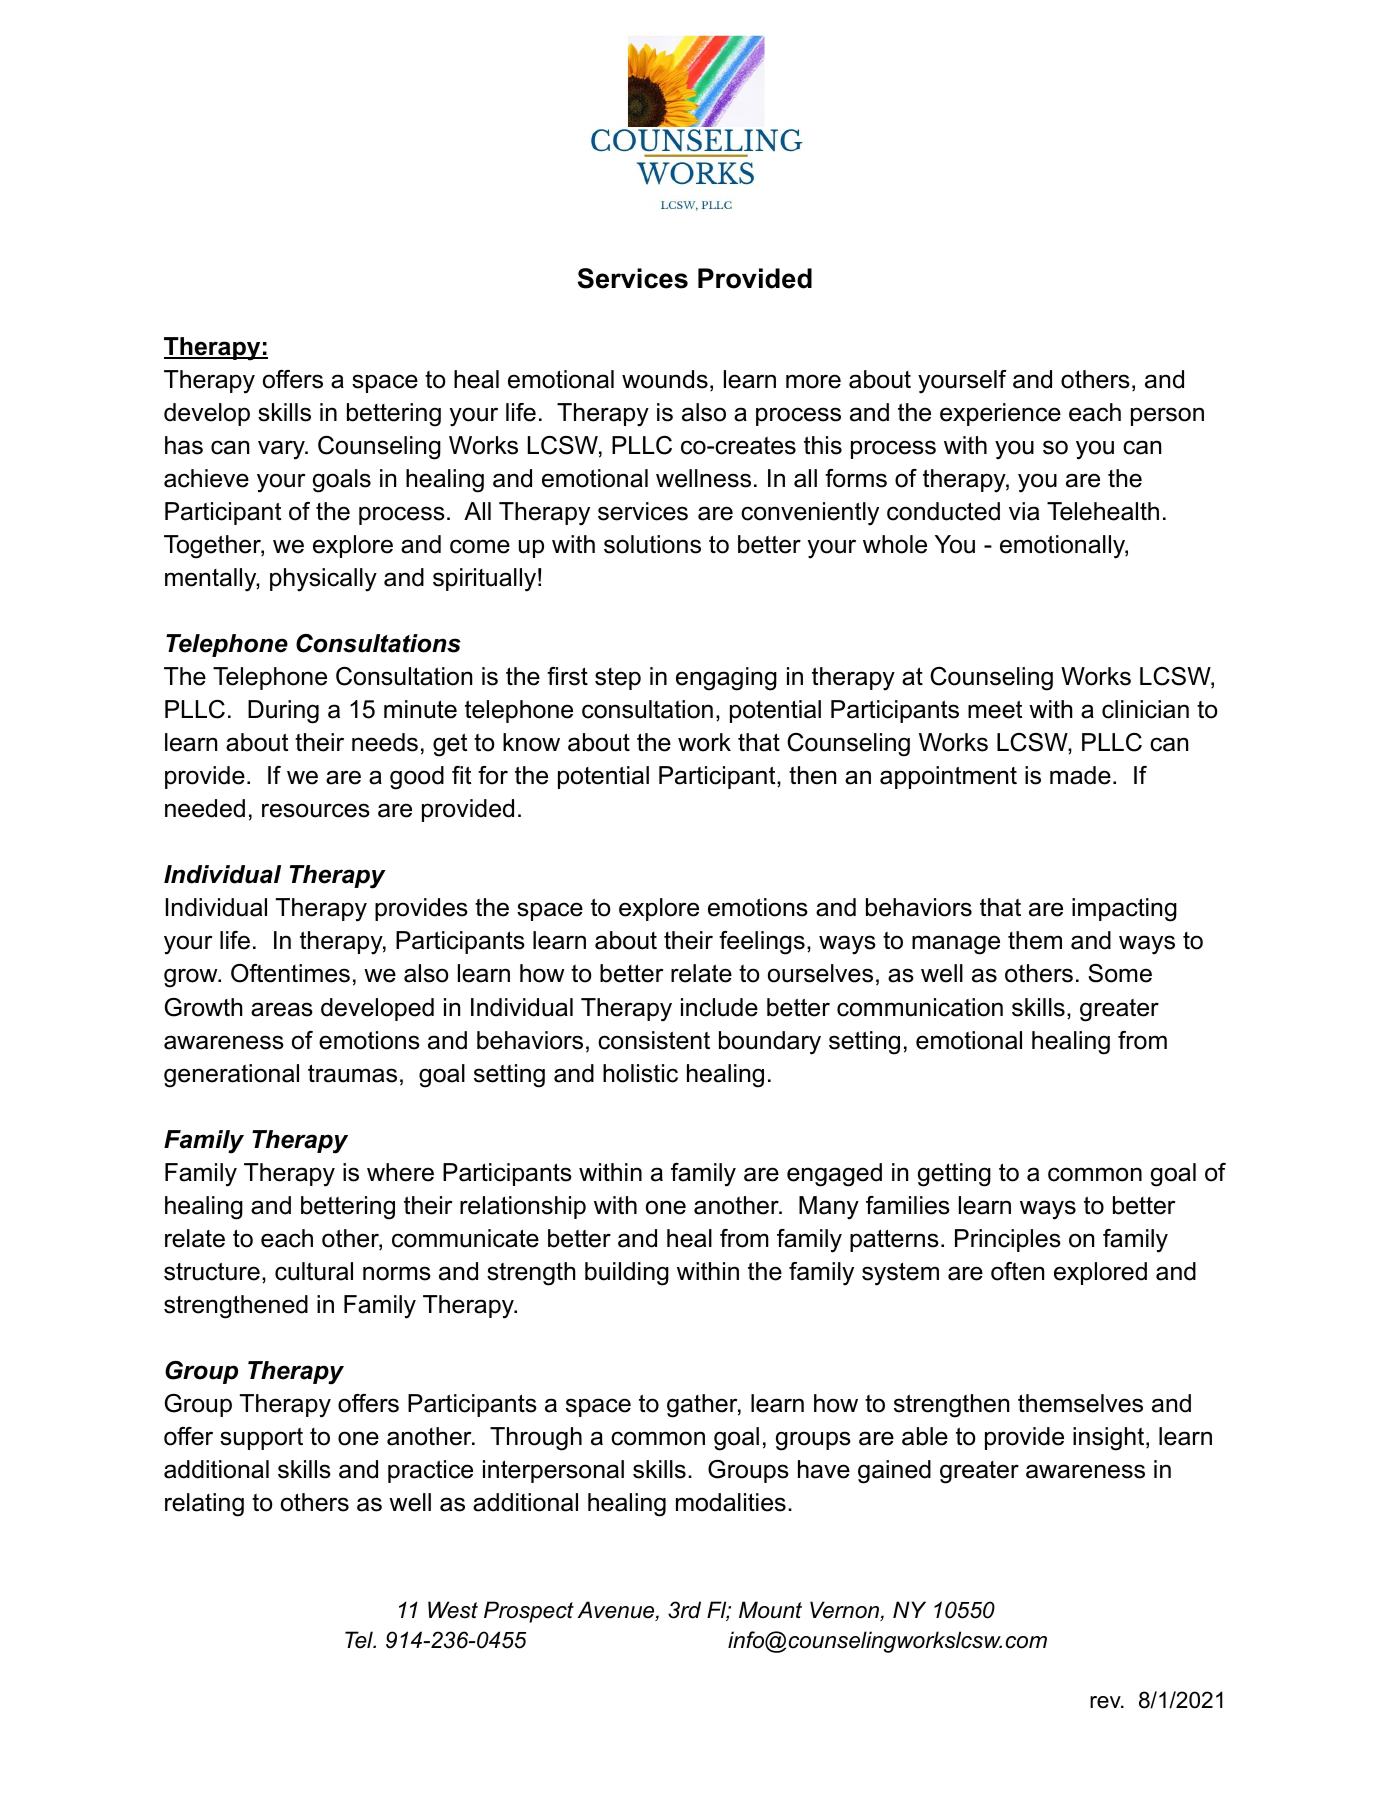 The height and width of the page is (1799, 1390). Describe the element at coordinates (314, 1271) in the page. I see `cultural` at that location.
